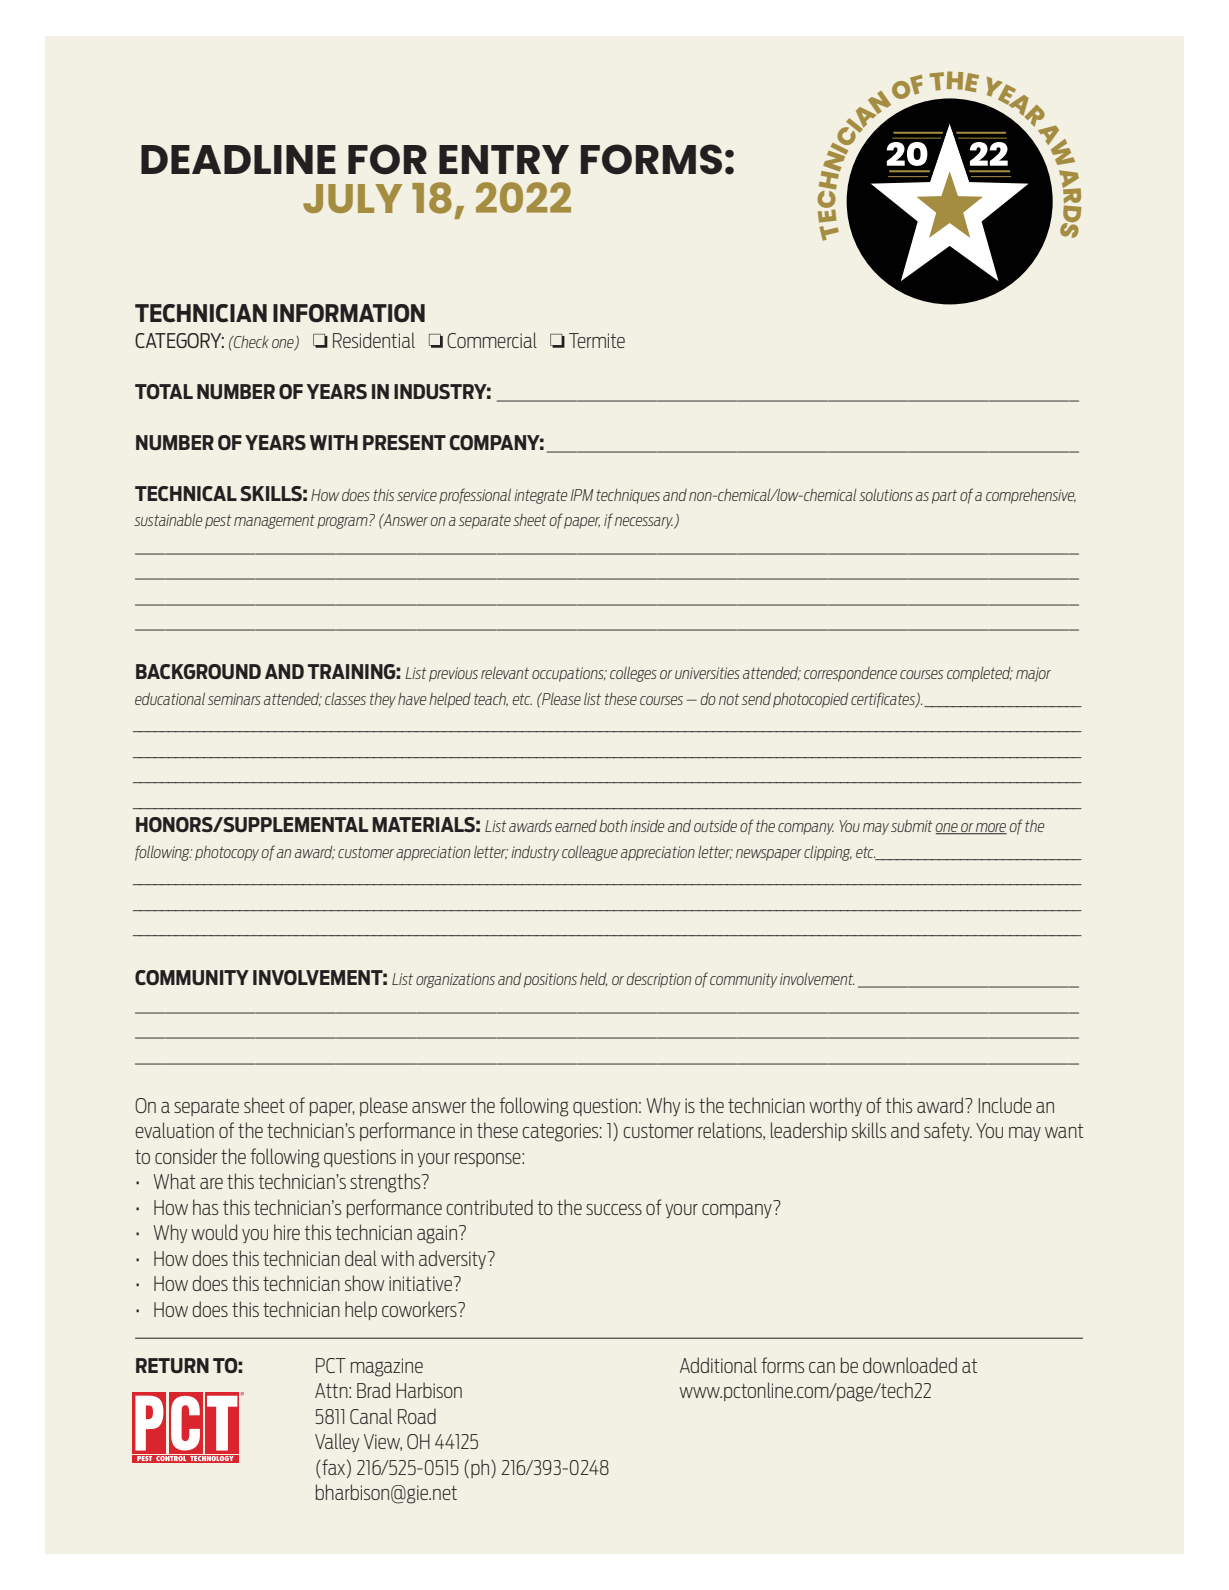 Image resolution: width=1229 pixels, height=1590 pixels. Describe the element at coordinates (633, 674) in the page. I see `colleges` at that location.
